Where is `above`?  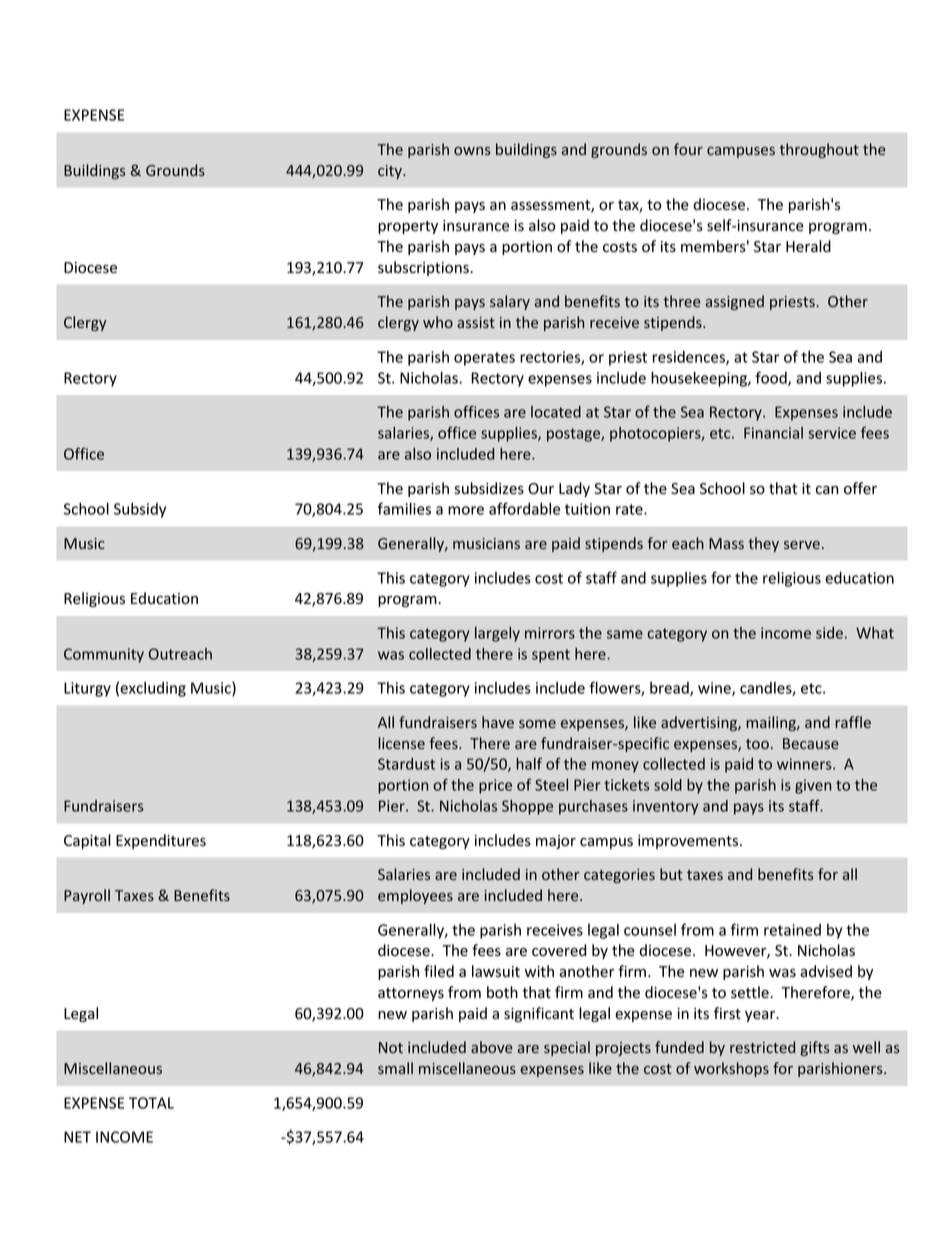
above is located at coordinates (492, 1047).
